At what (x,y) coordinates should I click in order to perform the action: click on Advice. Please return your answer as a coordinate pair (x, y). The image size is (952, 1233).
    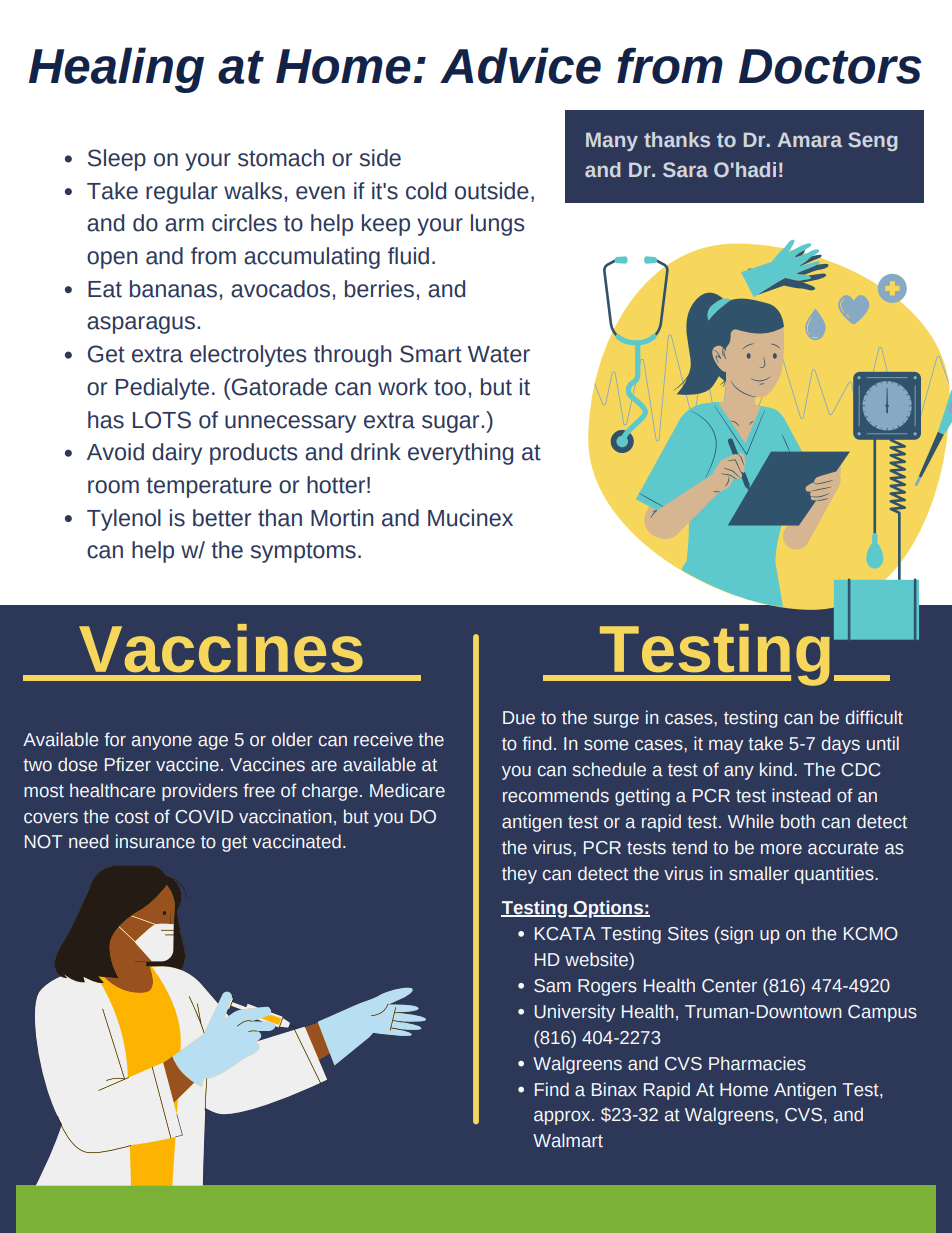
    Looking at the image, I should click on (520, 65).
